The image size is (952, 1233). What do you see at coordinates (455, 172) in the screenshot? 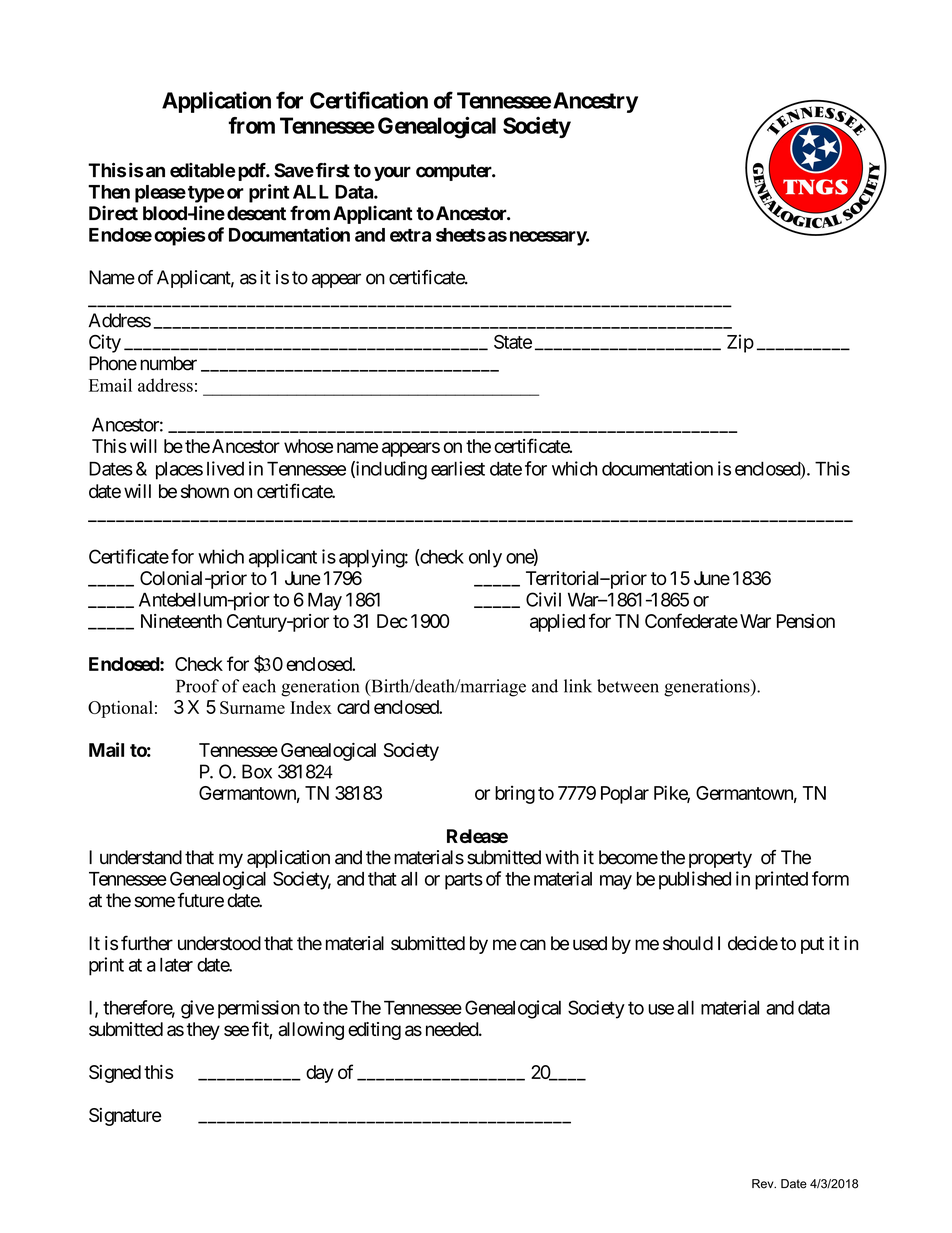
I see `computer` at bounding box center [455, 172].
